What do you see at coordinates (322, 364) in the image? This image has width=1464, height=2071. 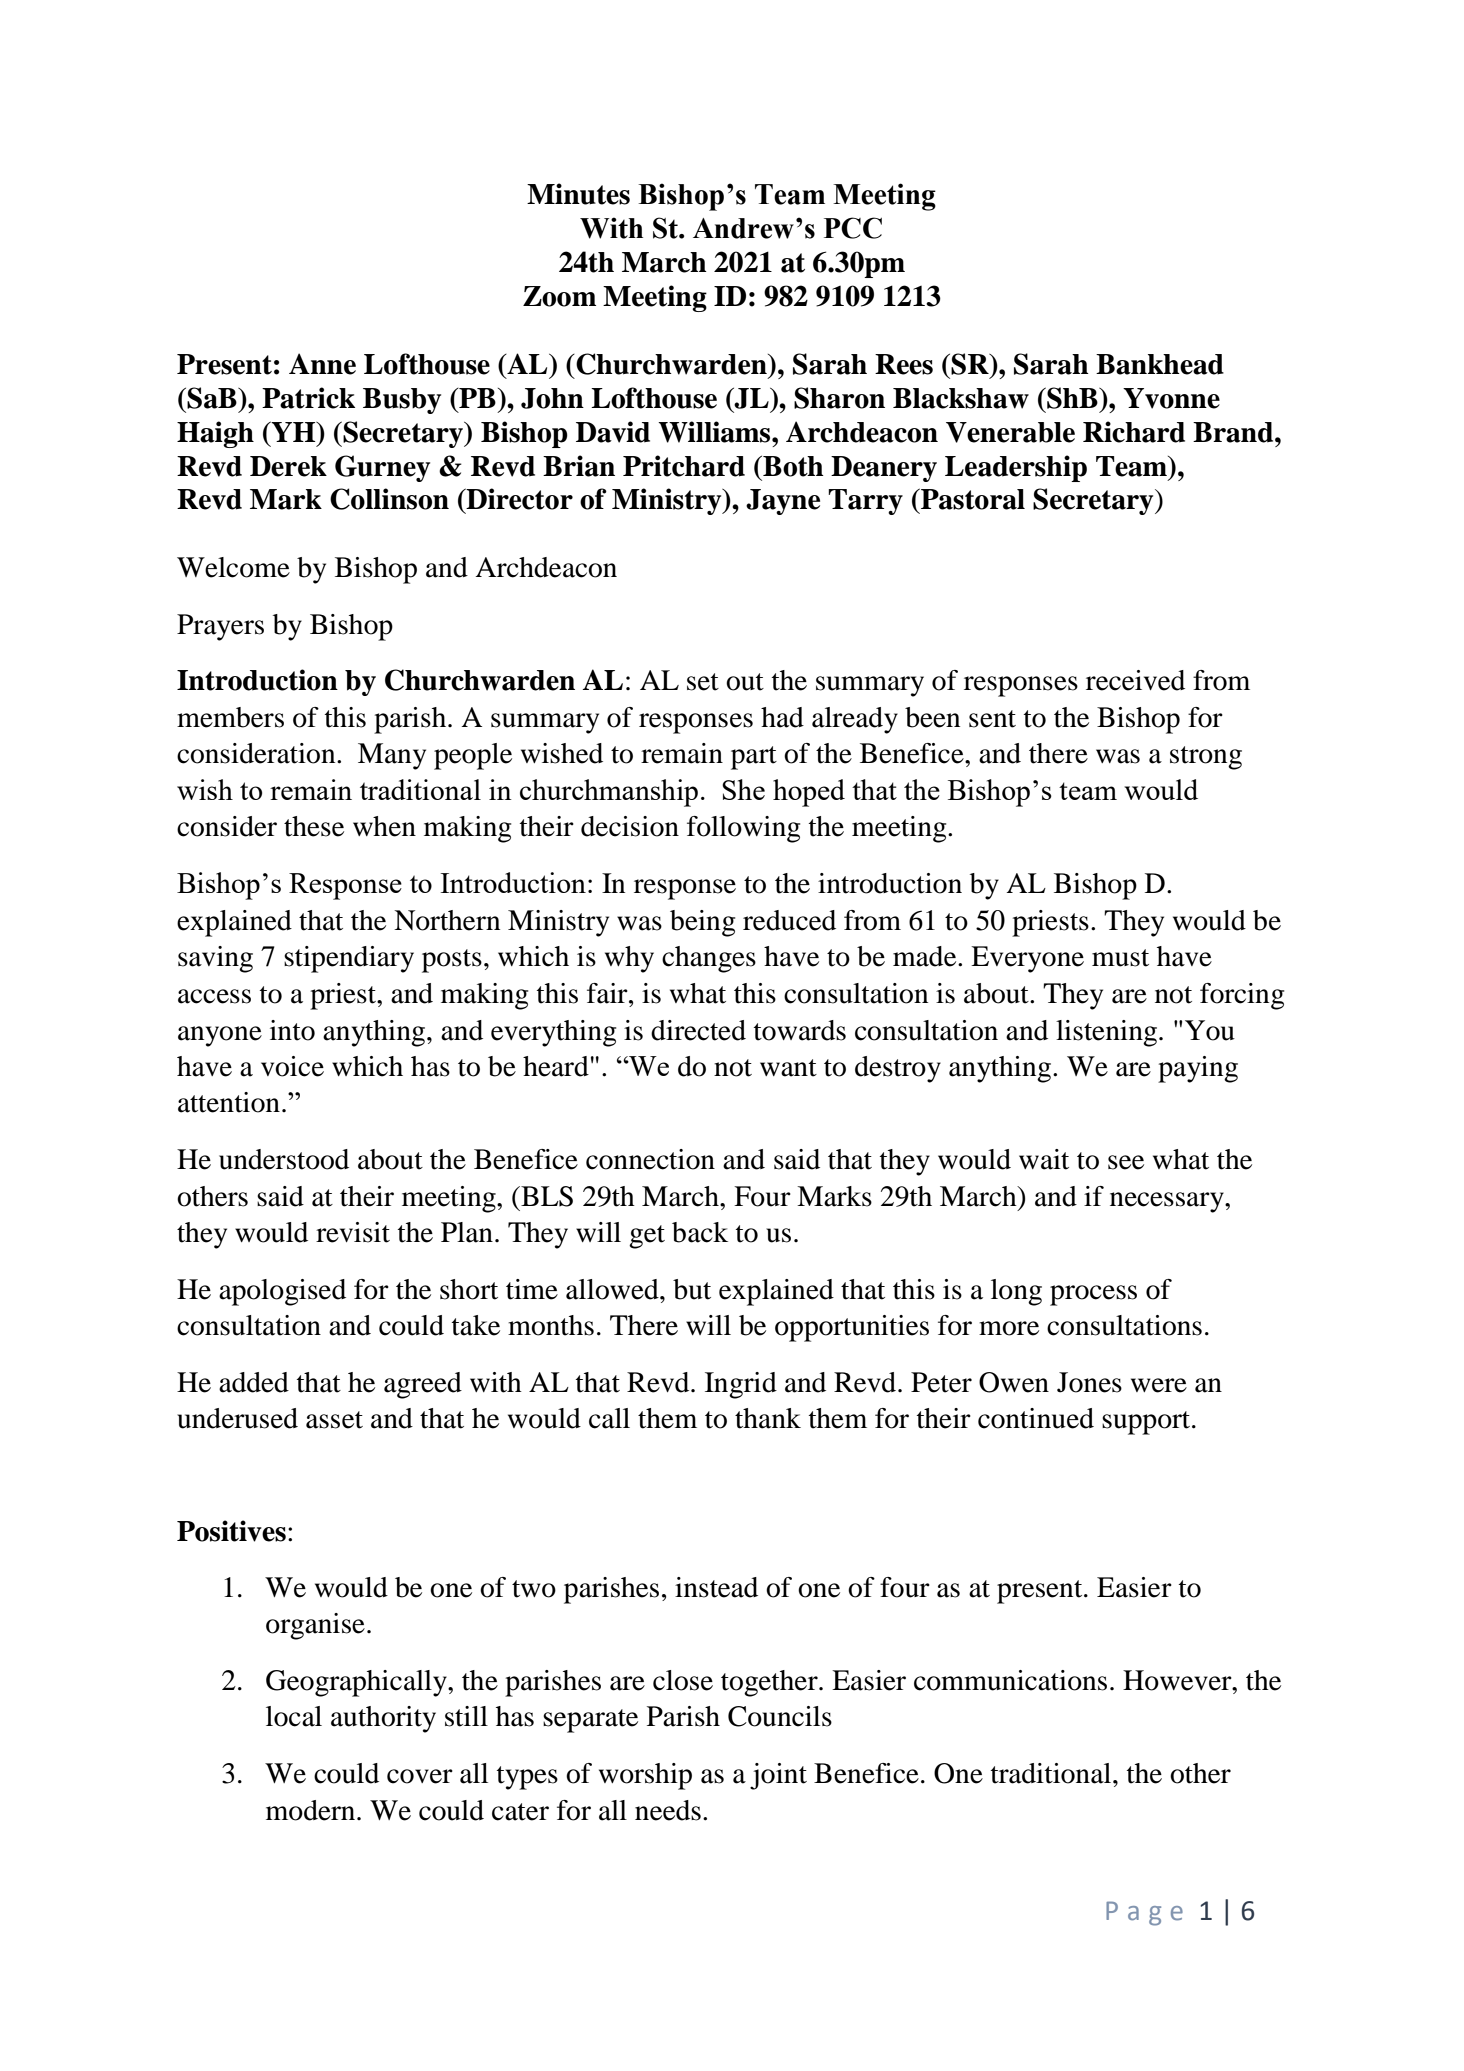 I see `Anne` at bounding box center [322, 364].
